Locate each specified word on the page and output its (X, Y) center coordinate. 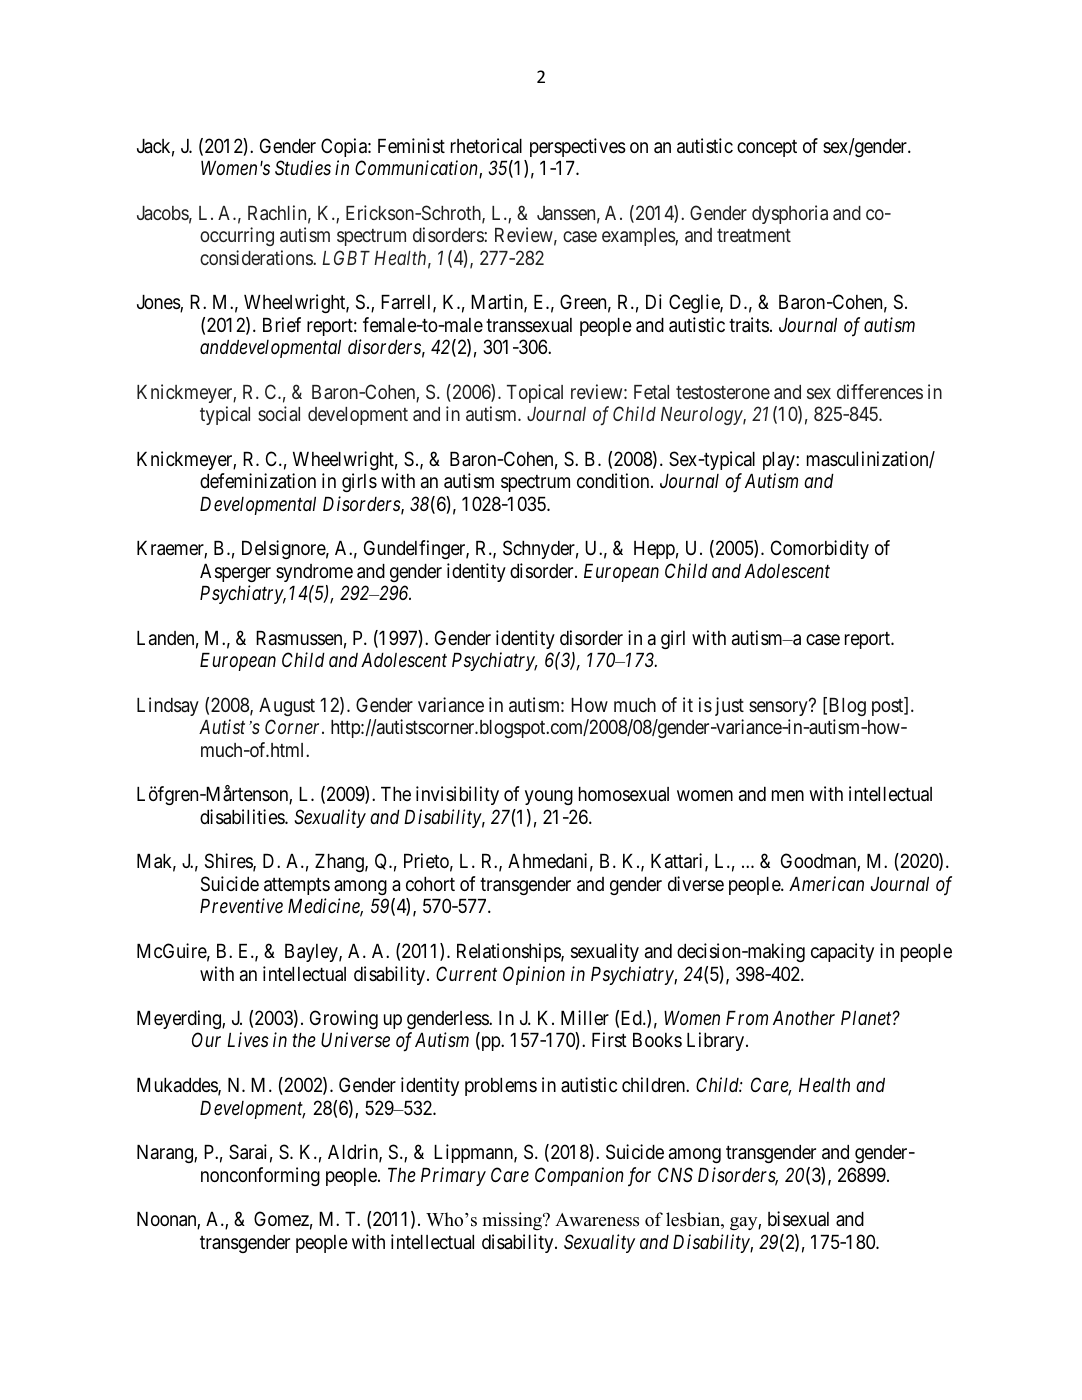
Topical (535, 393)
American (826, 883)
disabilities (243, 817)
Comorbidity (820, 549)
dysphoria (790, 214)
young (549, 797)
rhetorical (486, 145)
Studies (303, 168)
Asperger (235, 573)
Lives (248, 1040)
